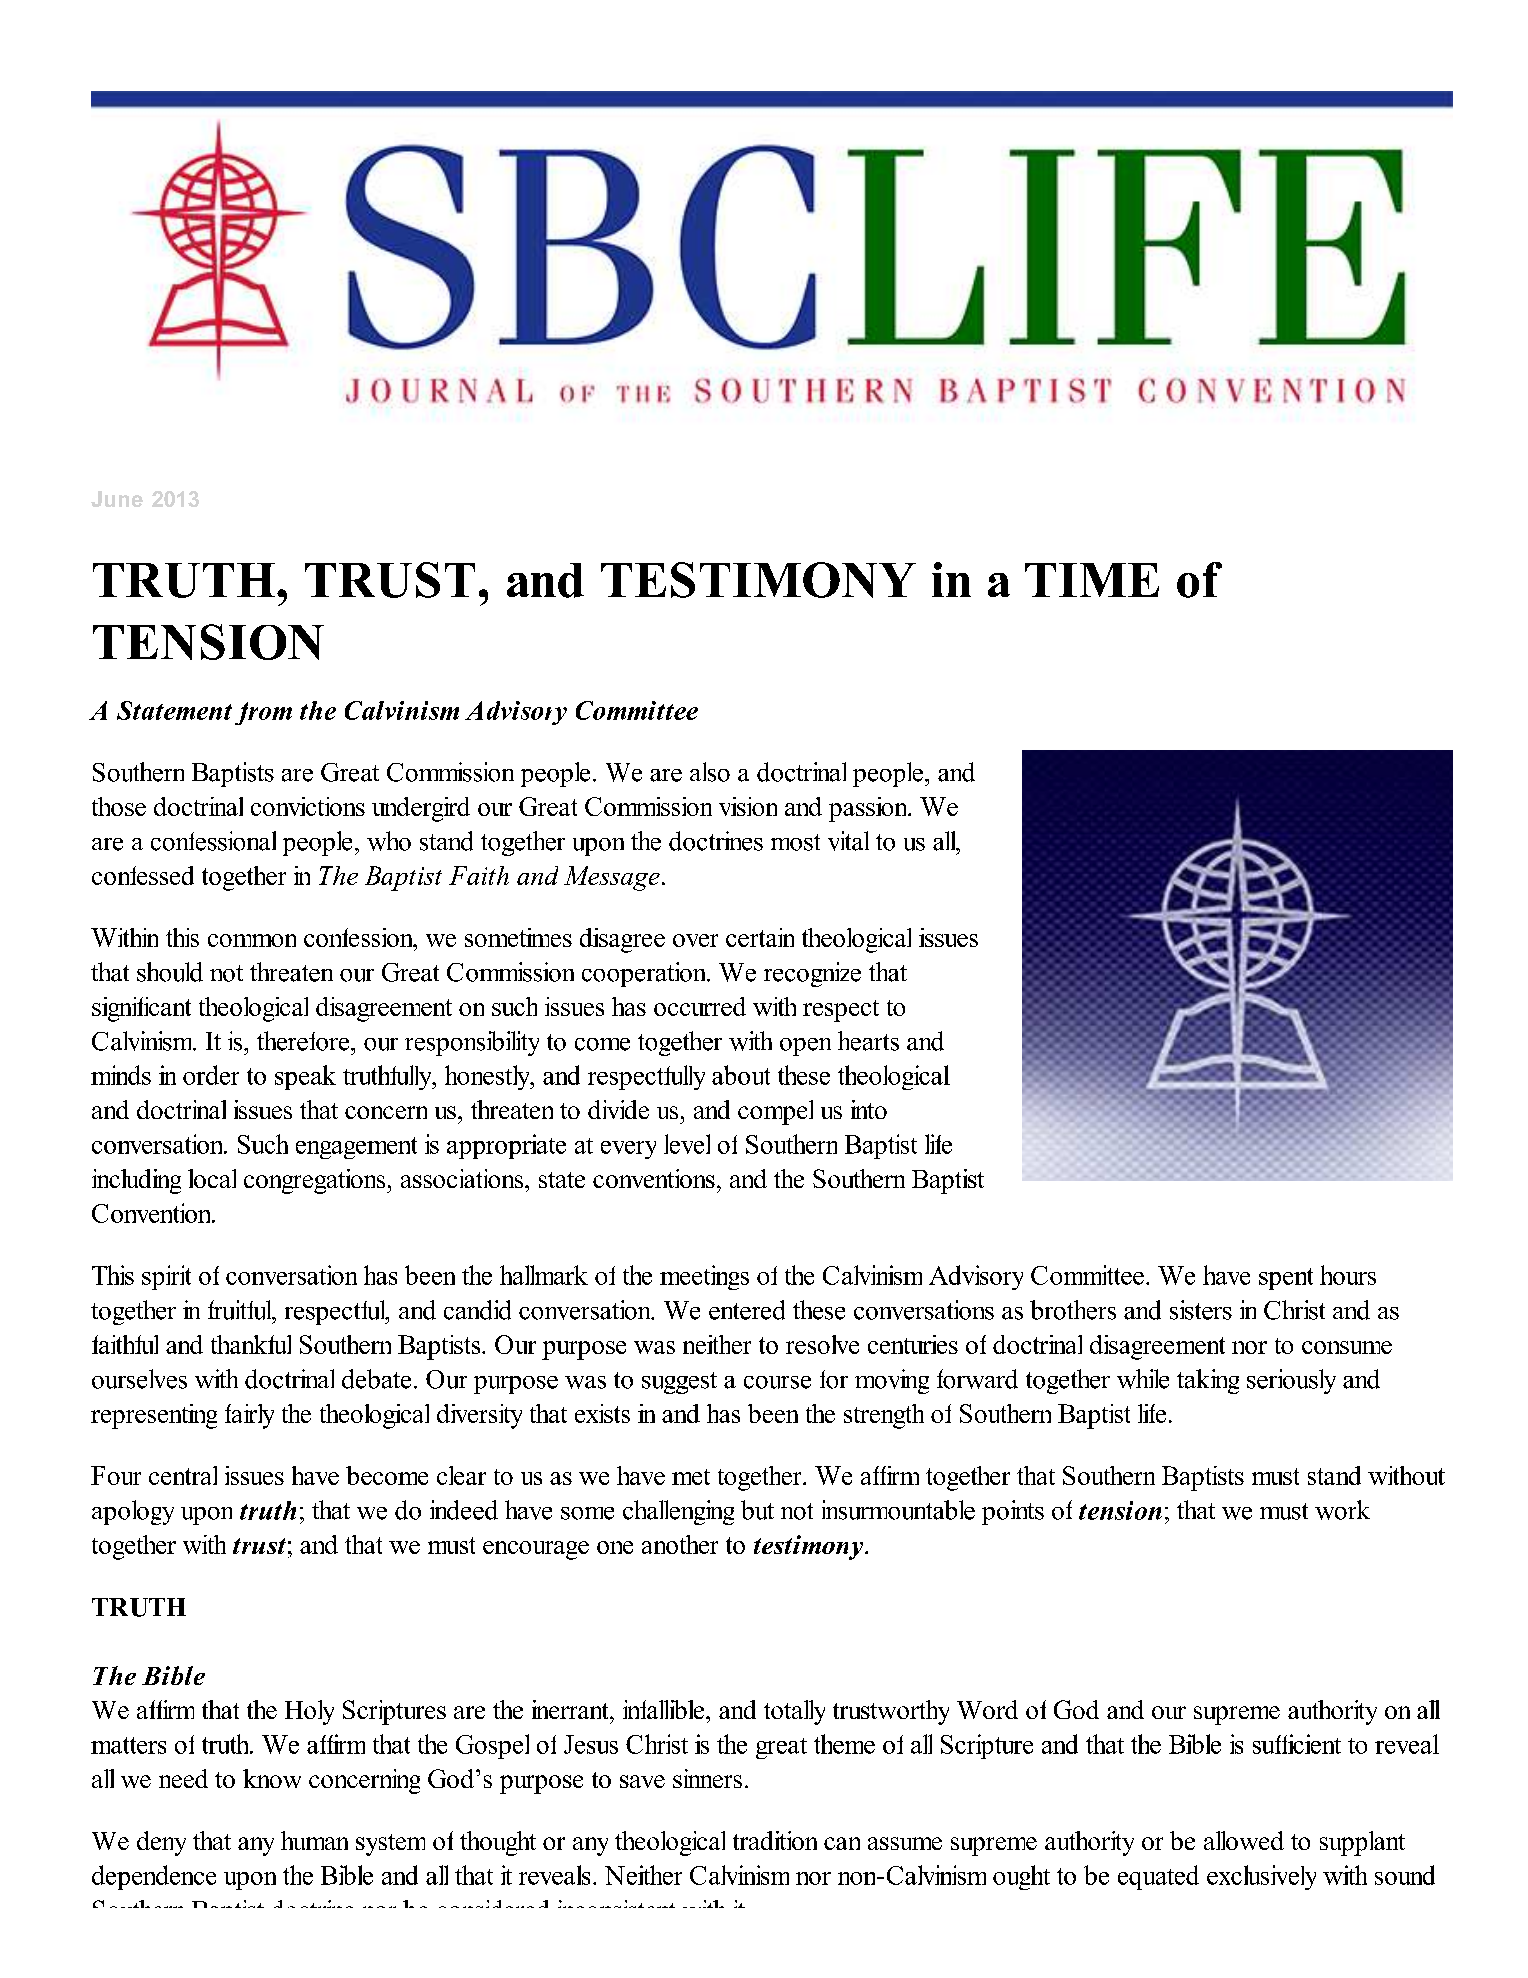 This screenshot has height=1978, width=1528. I want to click on tradition, so click(775, 1840).
